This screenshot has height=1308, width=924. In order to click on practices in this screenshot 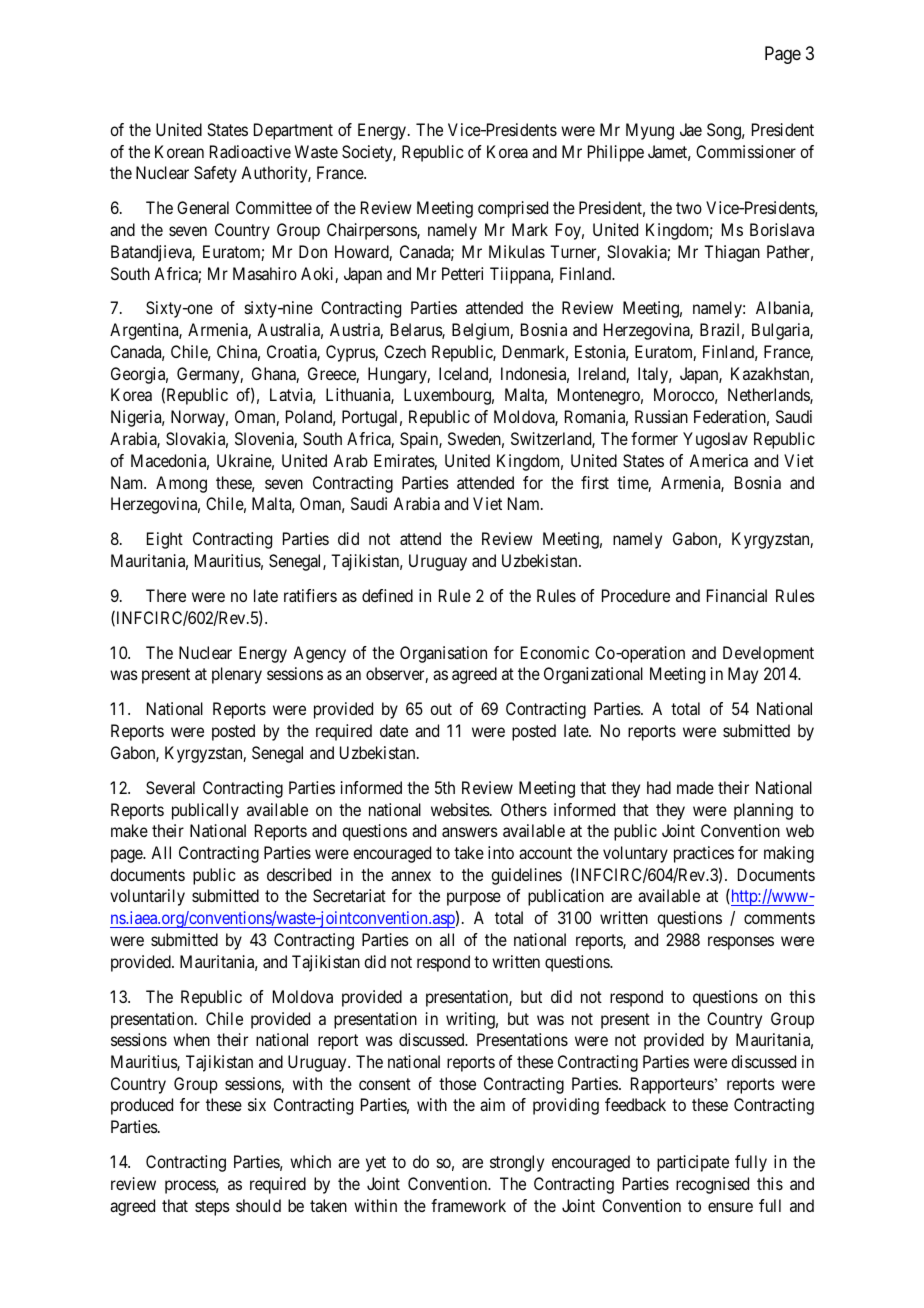, I will do `click(704, 854)`.
